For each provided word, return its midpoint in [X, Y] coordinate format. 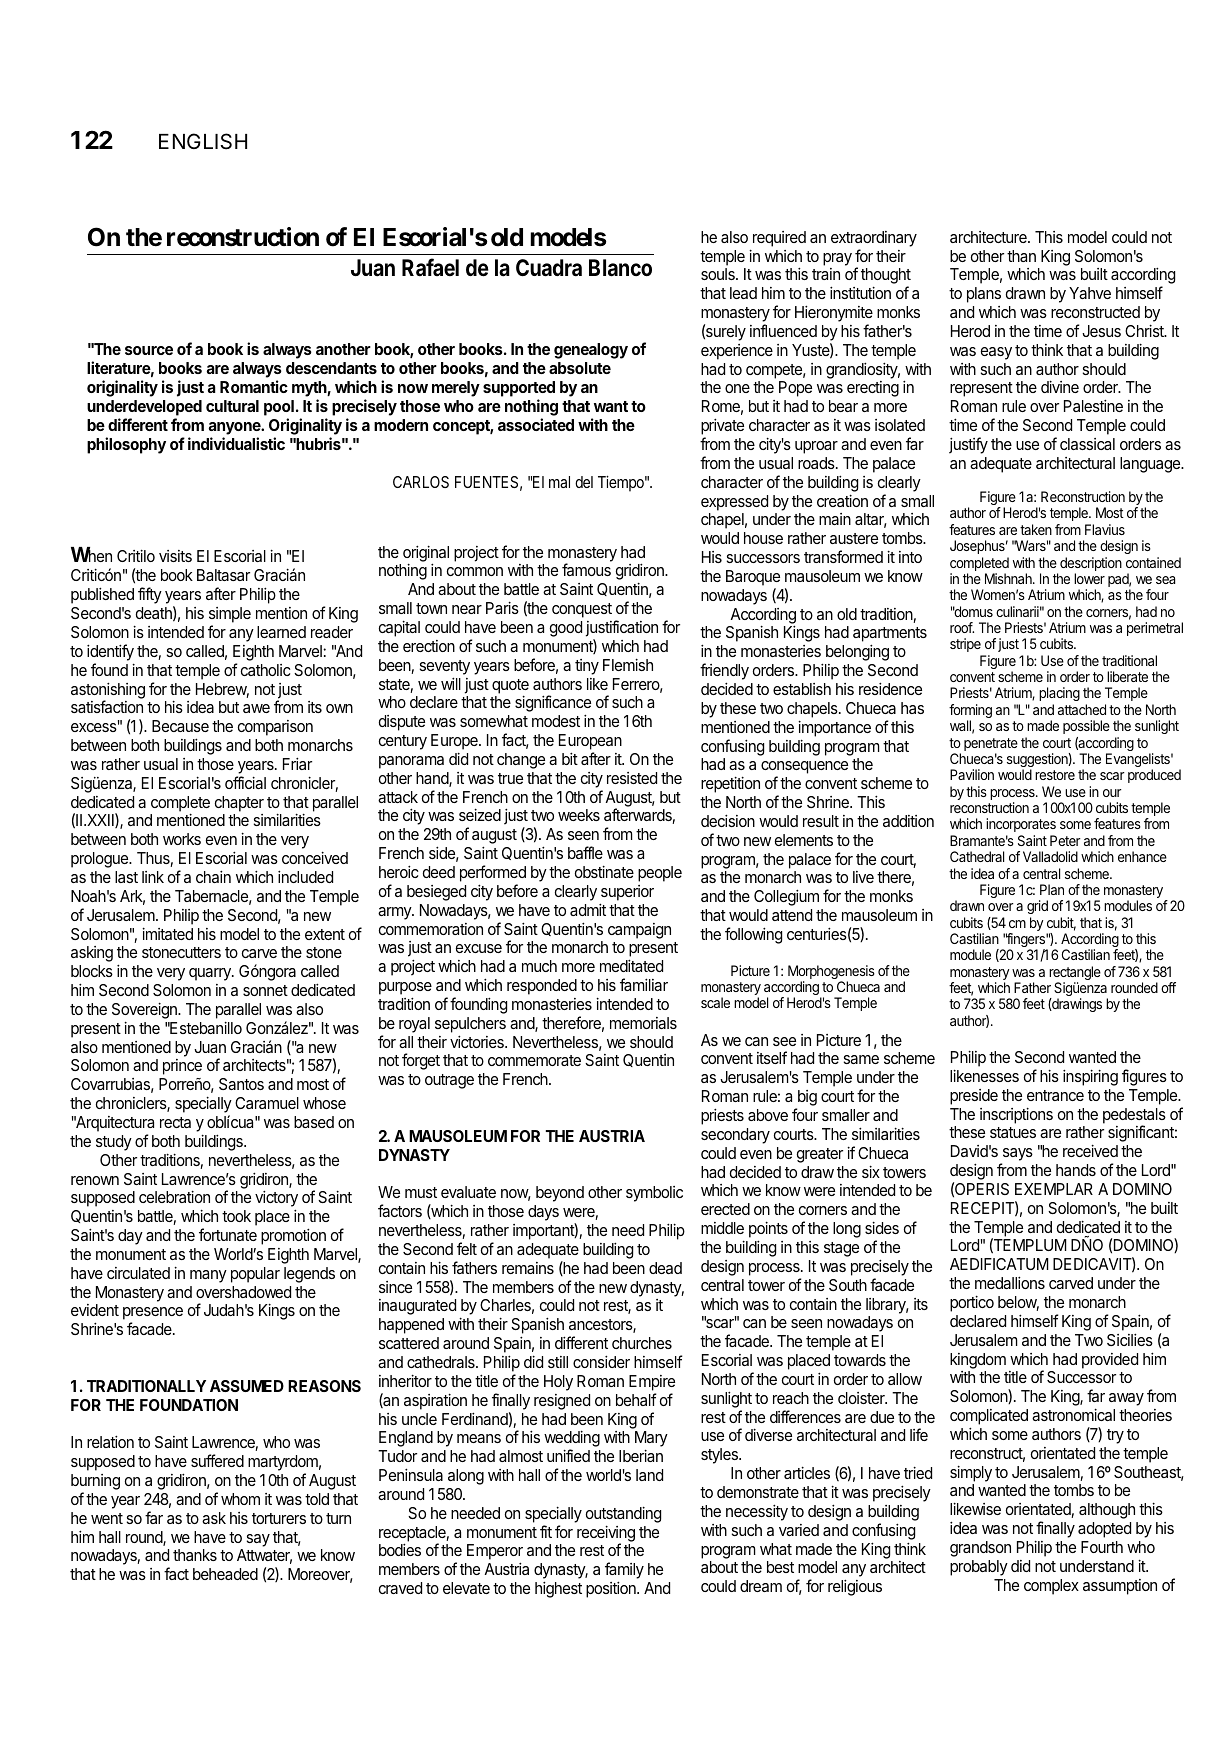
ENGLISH [203, 141]
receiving [606, 1534]
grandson [980, 1549]
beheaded [225, 1574]
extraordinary [874, 239]
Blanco [620, 268]
